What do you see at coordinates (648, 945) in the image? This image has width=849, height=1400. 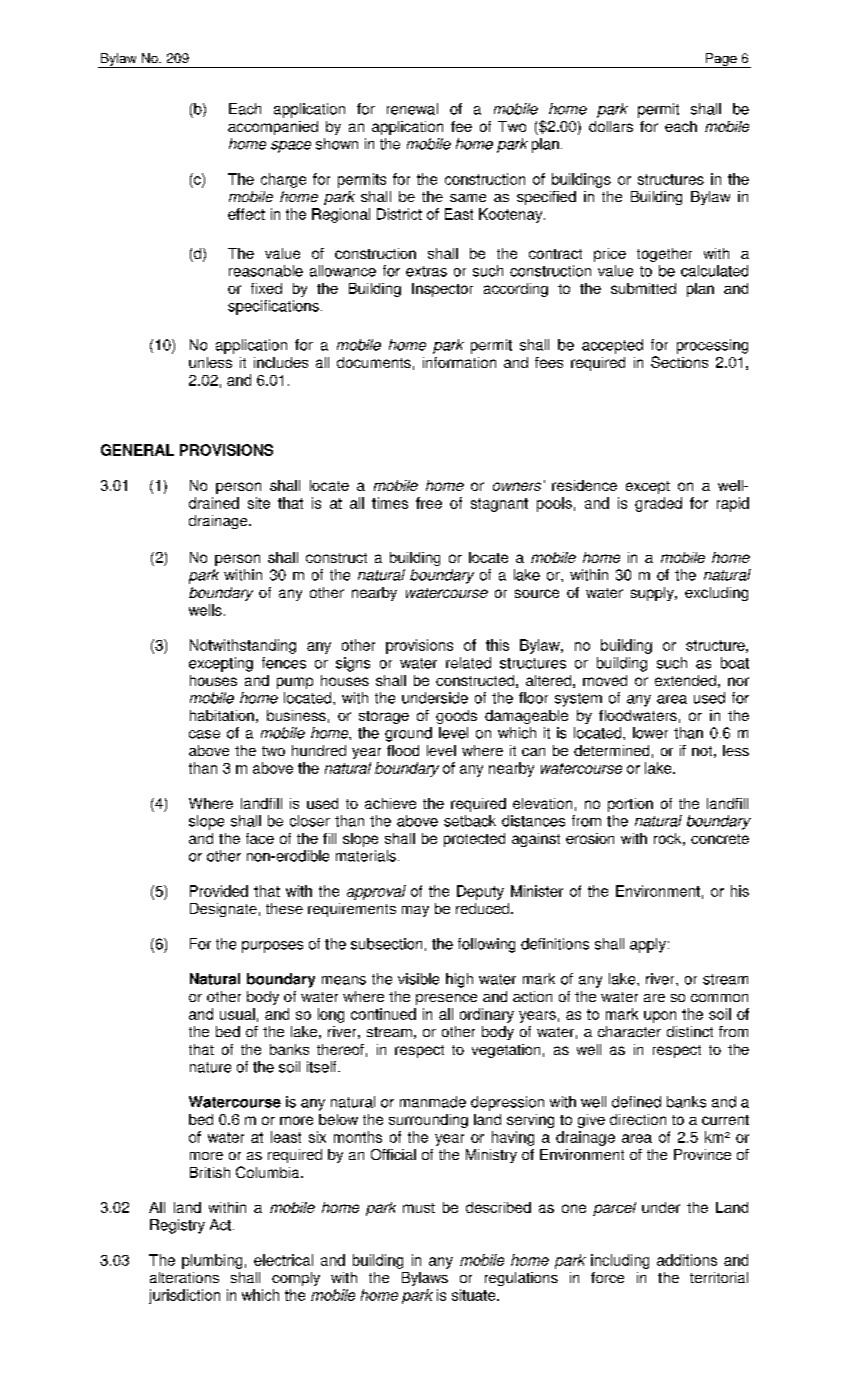 I see `apply` at bounding box center [648, 945].
